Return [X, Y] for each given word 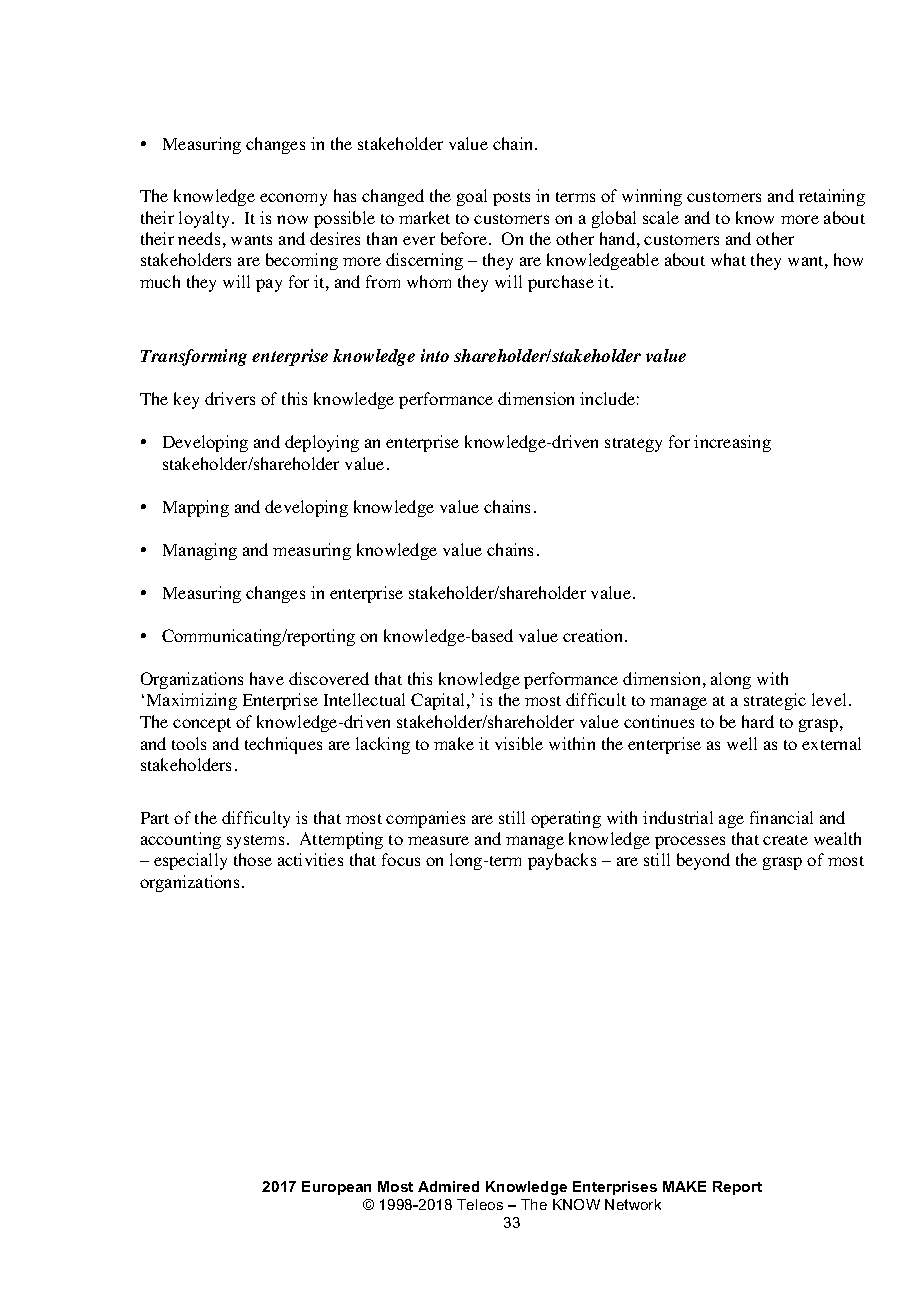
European [336, 1188]
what [728, 259]
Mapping [196, 508]
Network [633, 1204]
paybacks [562, 861]
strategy [633, 445]
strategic [775, 701]
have [267, 678]
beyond [703, 861]
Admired [448, 1186]
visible [519, 743]
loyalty [206, 219]
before [465, 238]
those [253, 859]
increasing [732, 443]
